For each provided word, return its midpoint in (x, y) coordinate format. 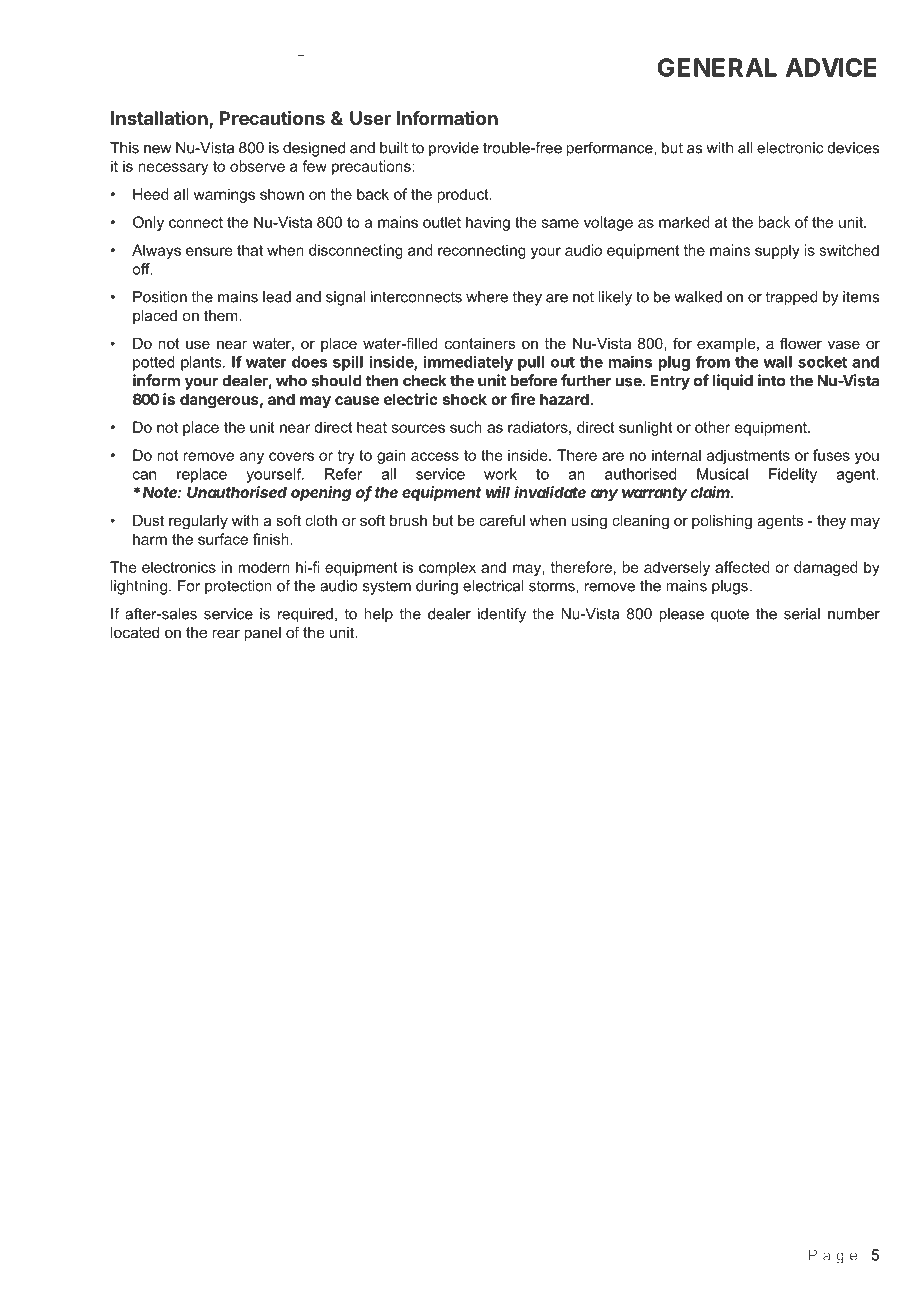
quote (730, 615)
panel (262, 634)
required (305, 615)
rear (226, 633)
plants (202, 363)
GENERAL (717, 67)
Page (833, 1256)
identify (502, 615)
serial (802, 614)
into (771, 380)
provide (454, 149)
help (378, 615)
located (135, 632)
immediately (468, 363)
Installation (160, 119)
